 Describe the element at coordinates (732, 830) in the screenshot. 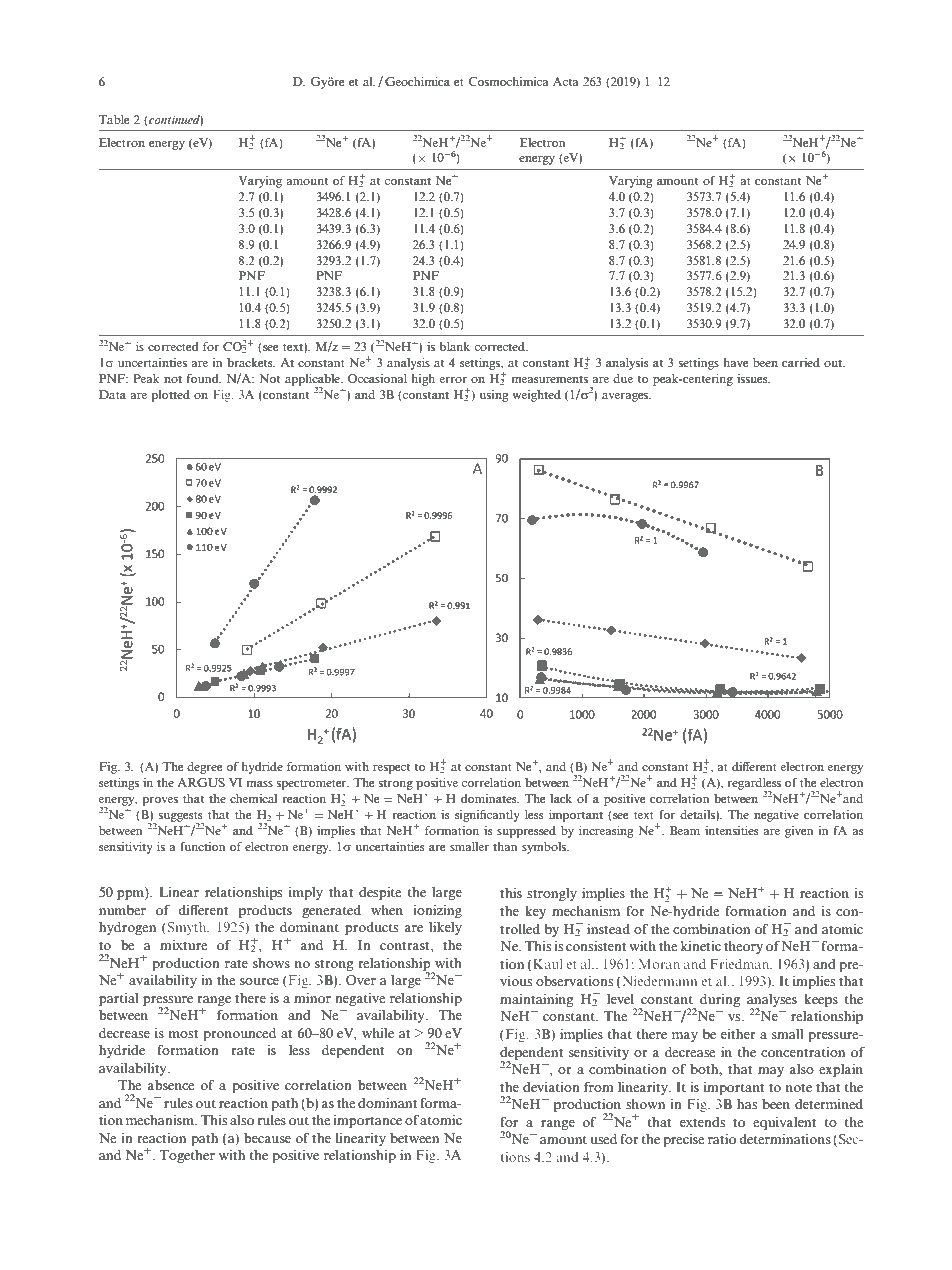

I see `intensities` at that location.
